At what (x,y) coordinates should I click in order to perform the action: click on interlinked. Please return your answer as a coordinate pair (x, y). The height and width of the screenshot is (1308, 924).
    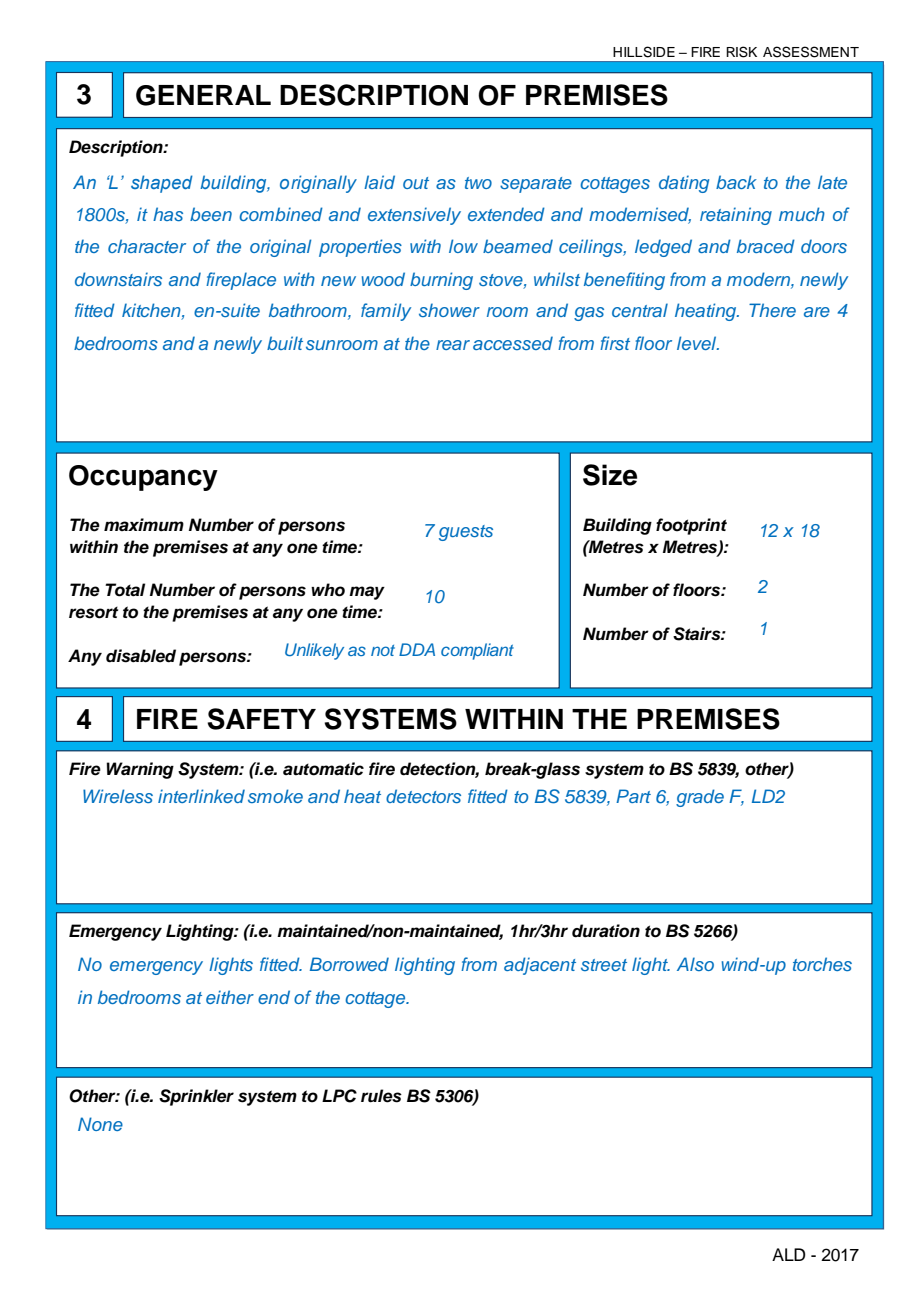
    Looking at the image, I should click on (201, 796).
